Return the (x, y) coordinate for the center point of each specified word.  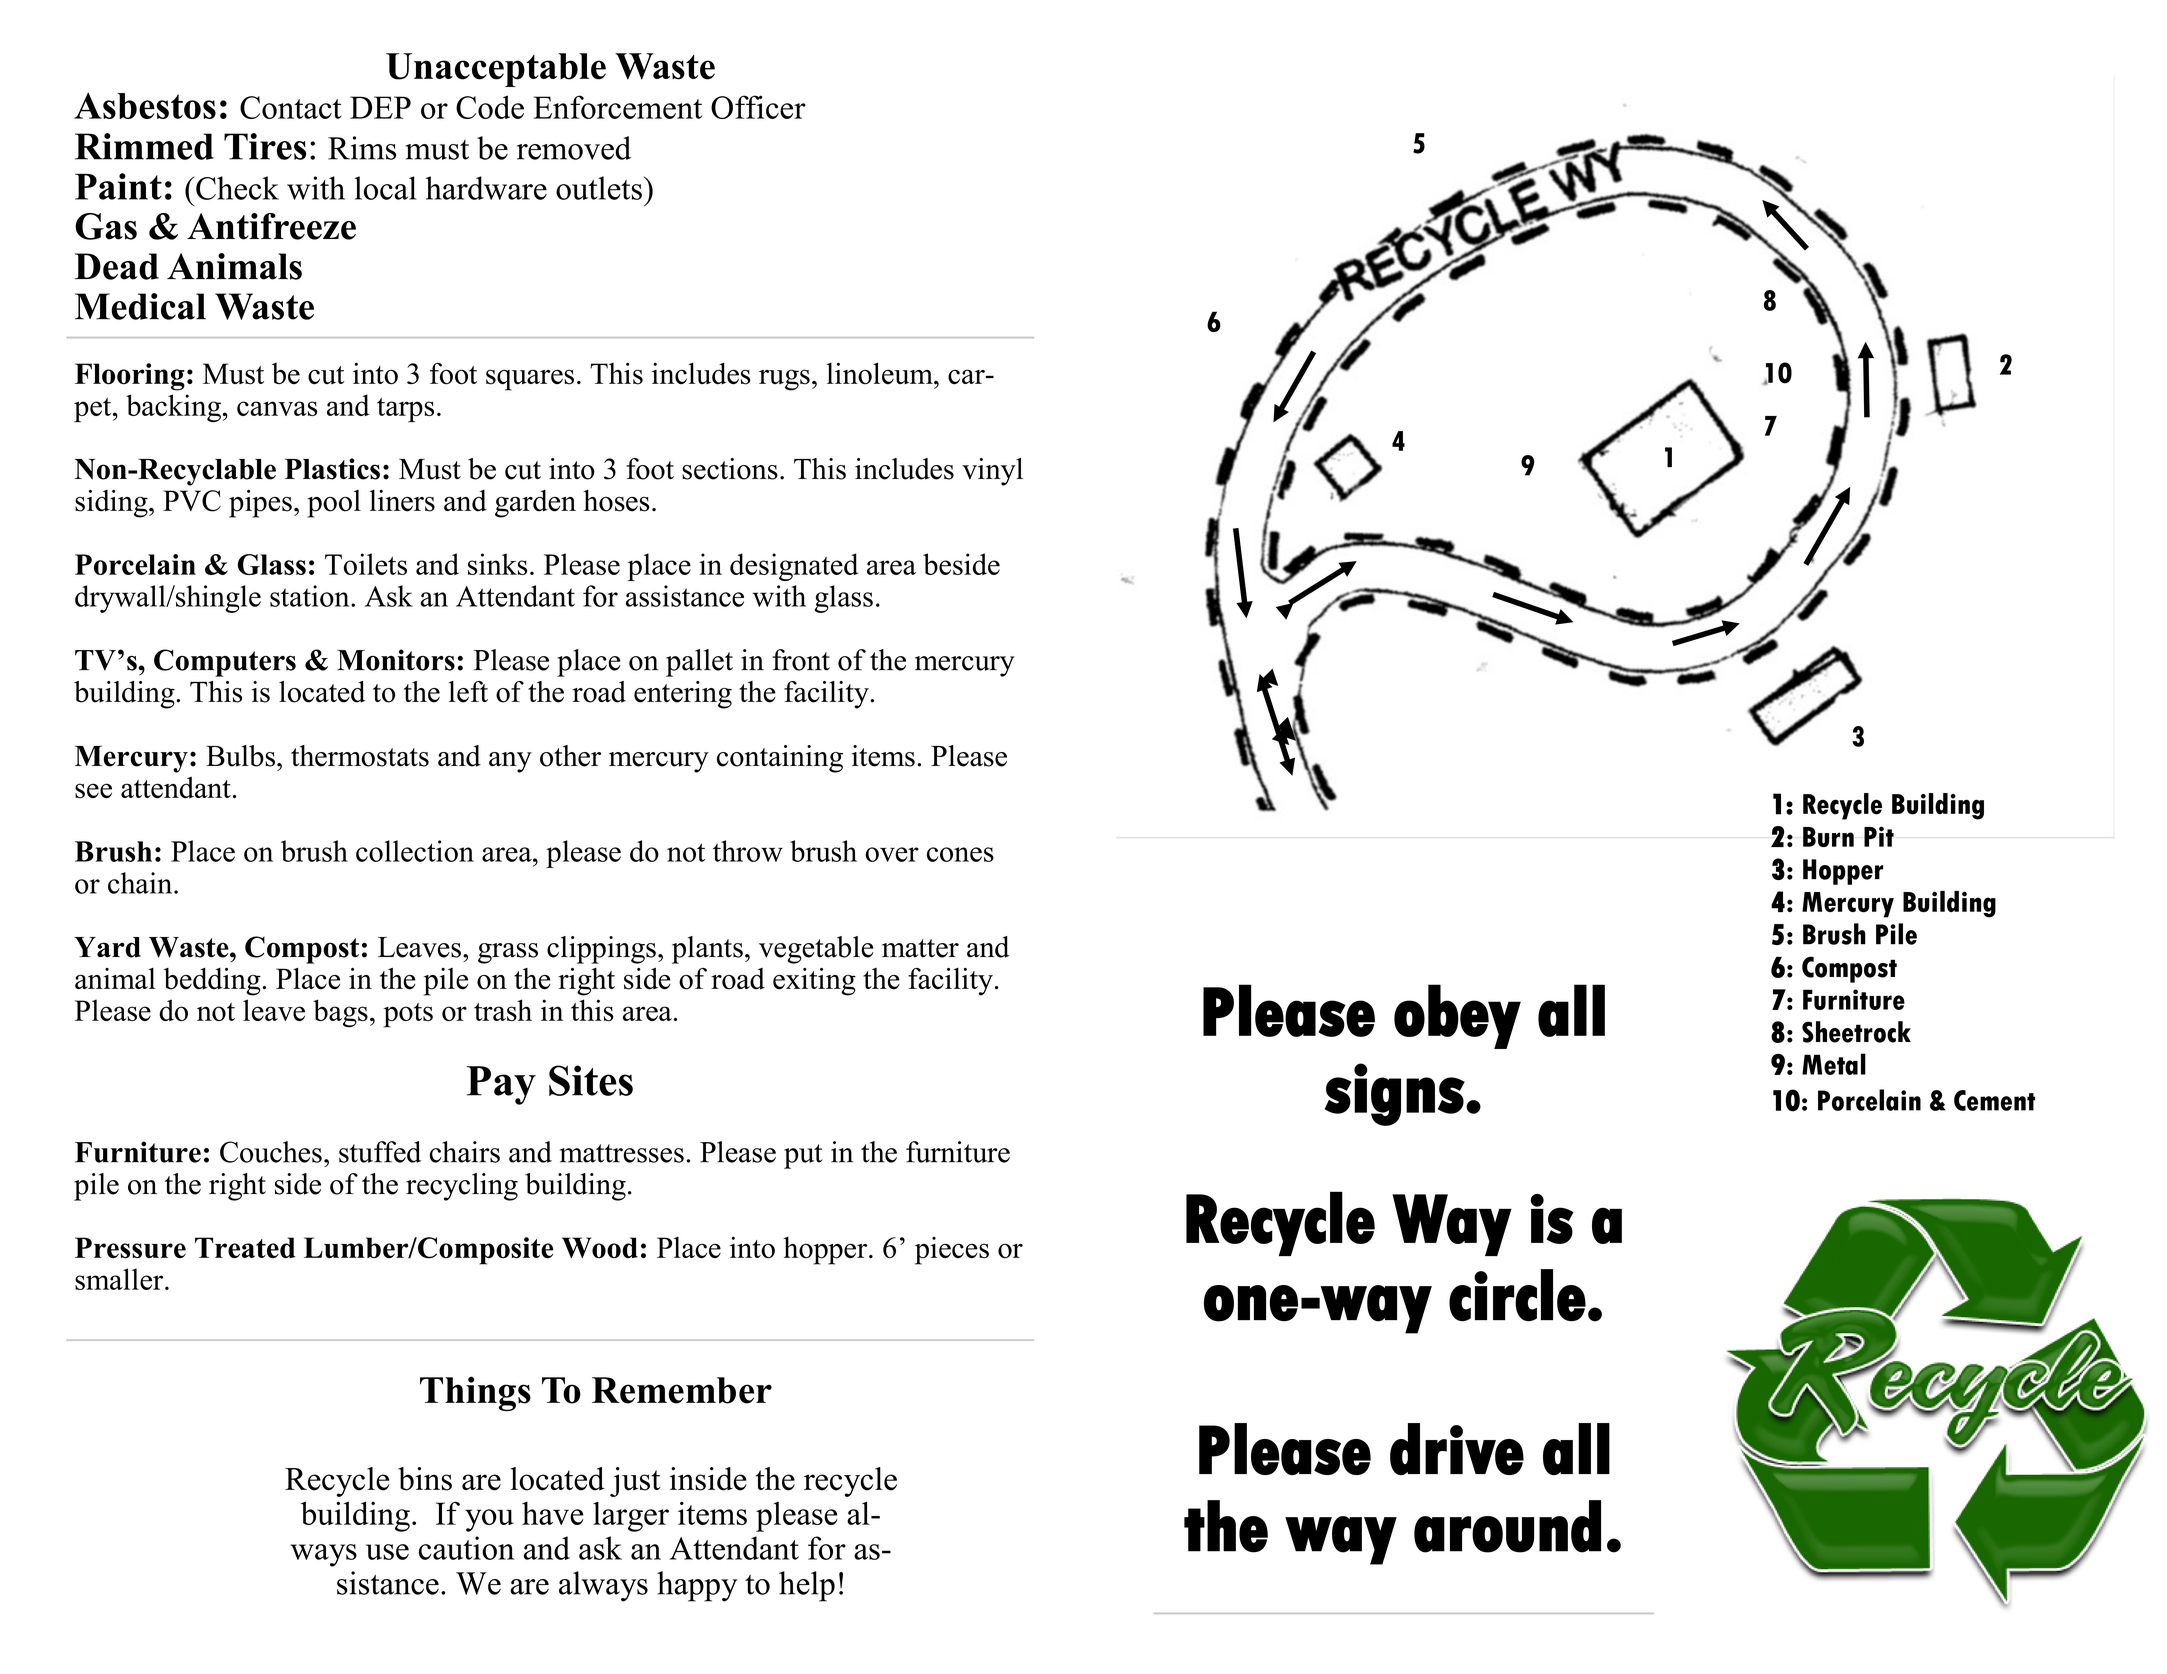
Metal (1834, 1064)
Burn (1828, 837)
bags (340, 1013)
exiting (814, 982)
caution (466, 1548)
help (807, 1586)
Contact (291, 107)
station (311, 596)
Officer (758, 107)
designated (794, 567)
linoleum (881, 373)
